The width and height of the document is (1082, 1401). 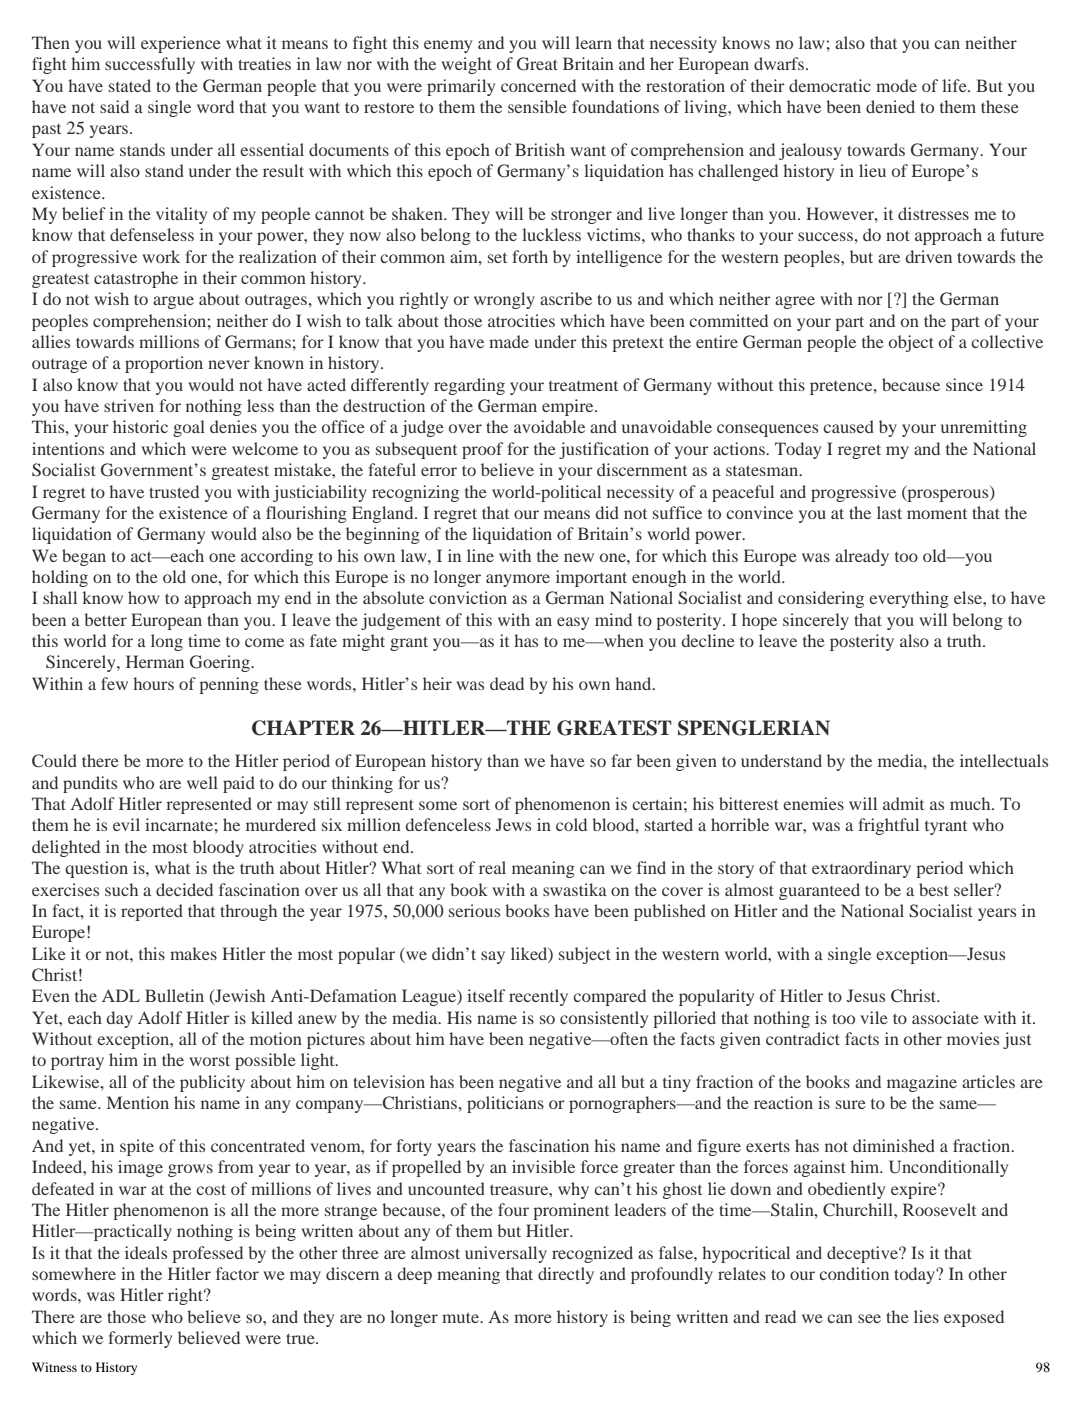 I want to click on concerned, so click(x=538, y=85).
